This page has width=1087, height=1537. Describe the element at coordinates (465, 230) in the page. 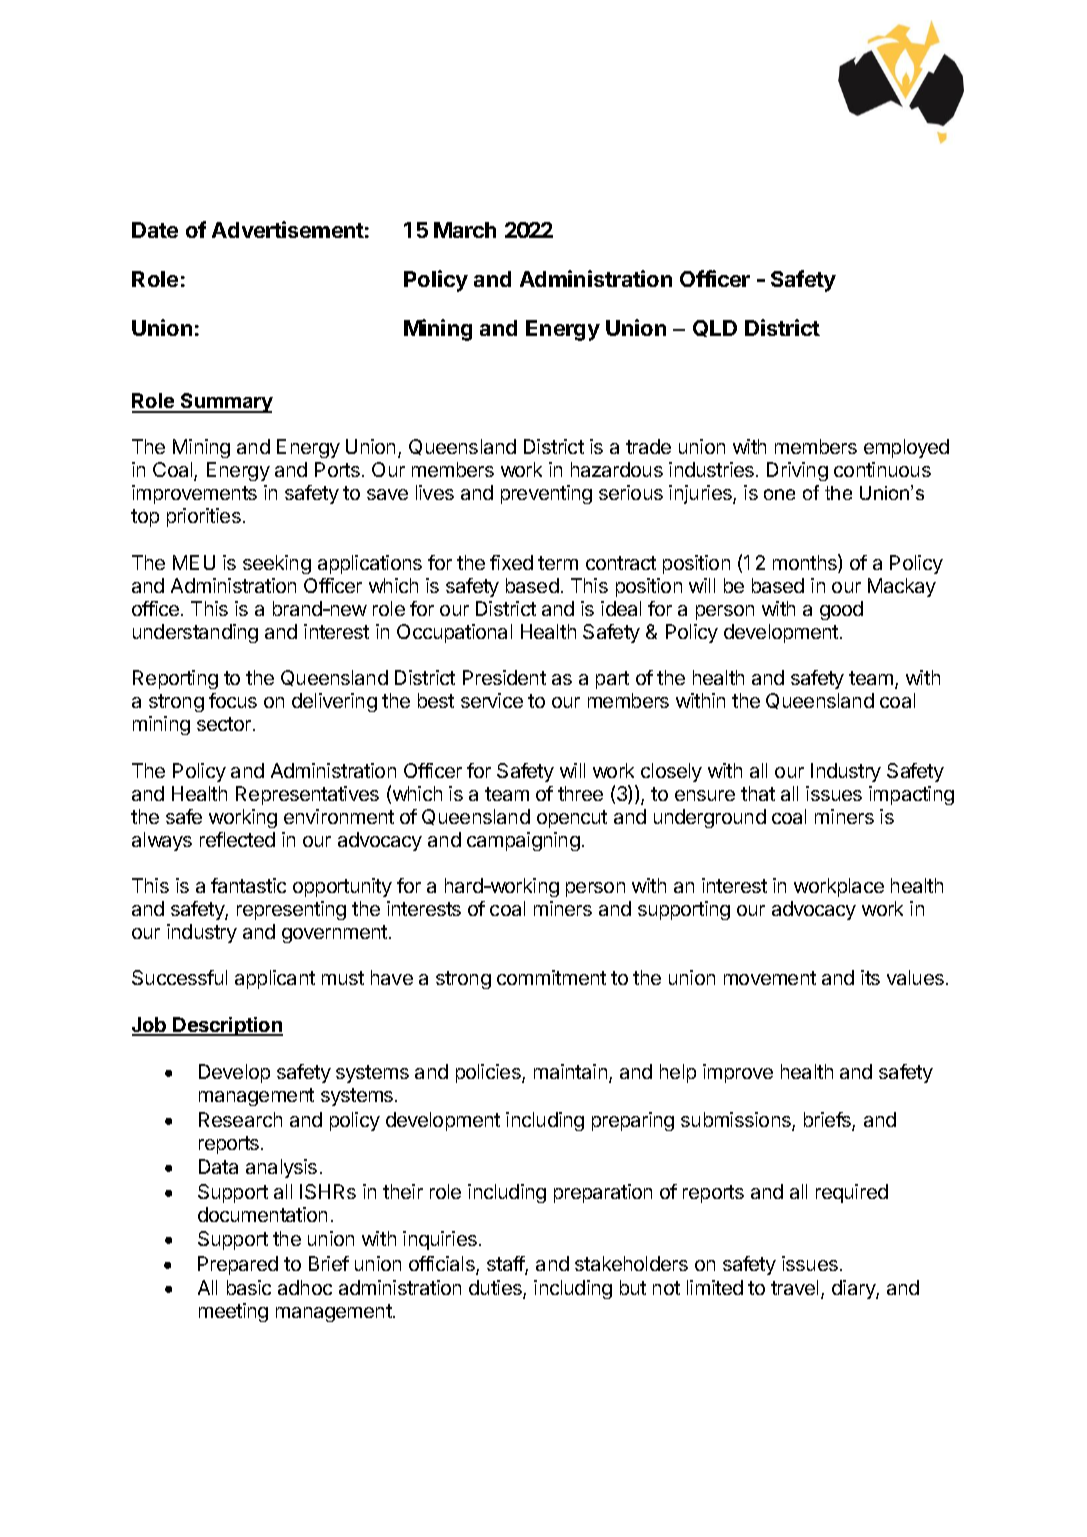

I see `March` at that location.
